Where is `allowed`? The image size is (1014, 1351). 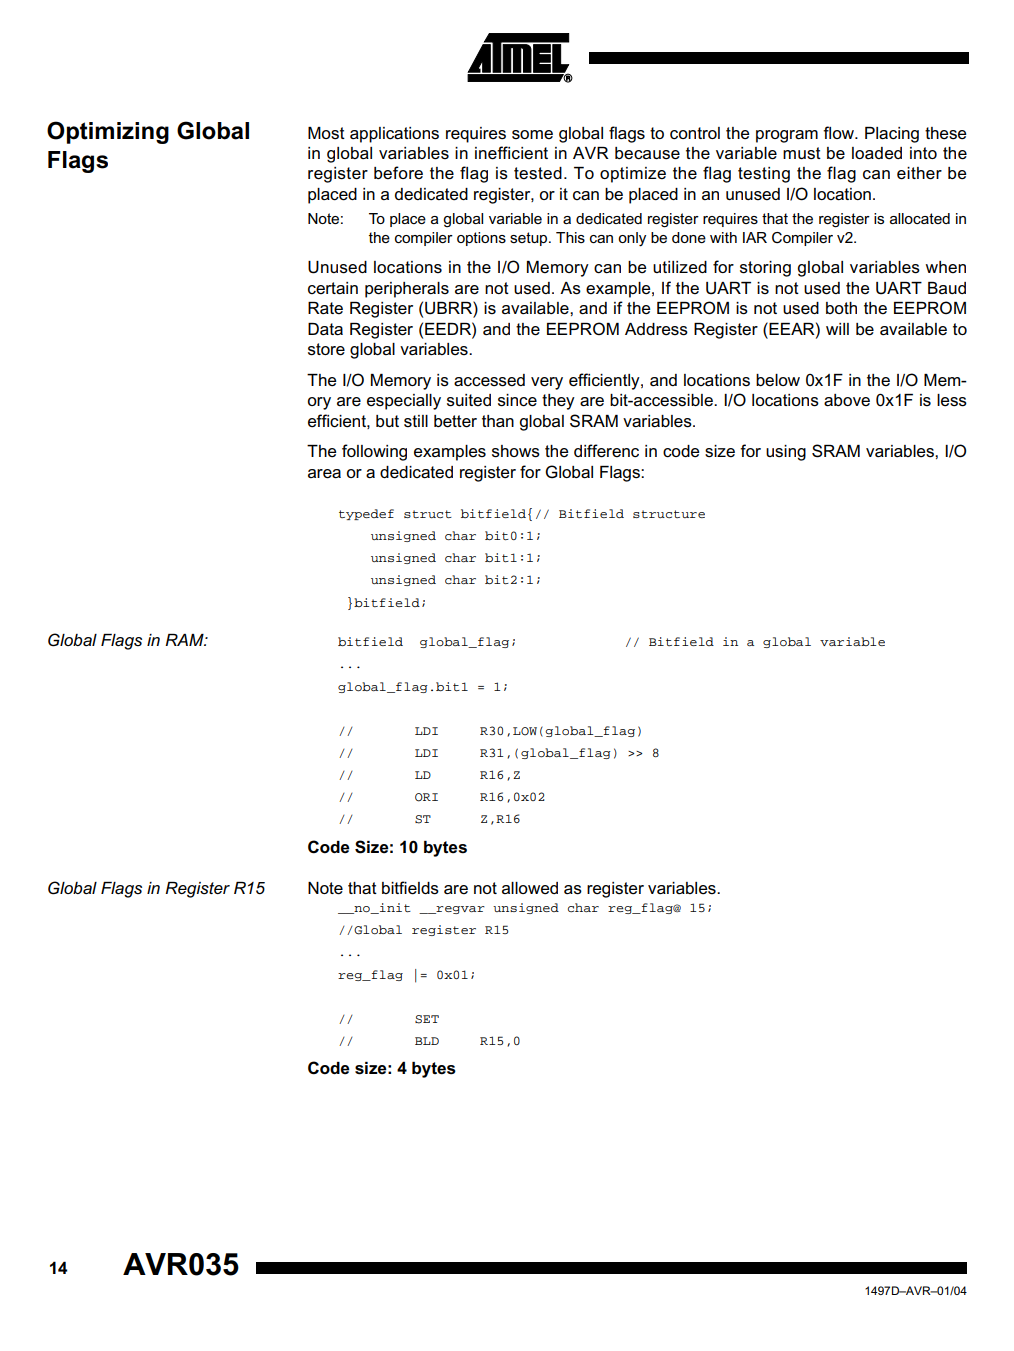
allowed is located at coordinates (530, 888).
